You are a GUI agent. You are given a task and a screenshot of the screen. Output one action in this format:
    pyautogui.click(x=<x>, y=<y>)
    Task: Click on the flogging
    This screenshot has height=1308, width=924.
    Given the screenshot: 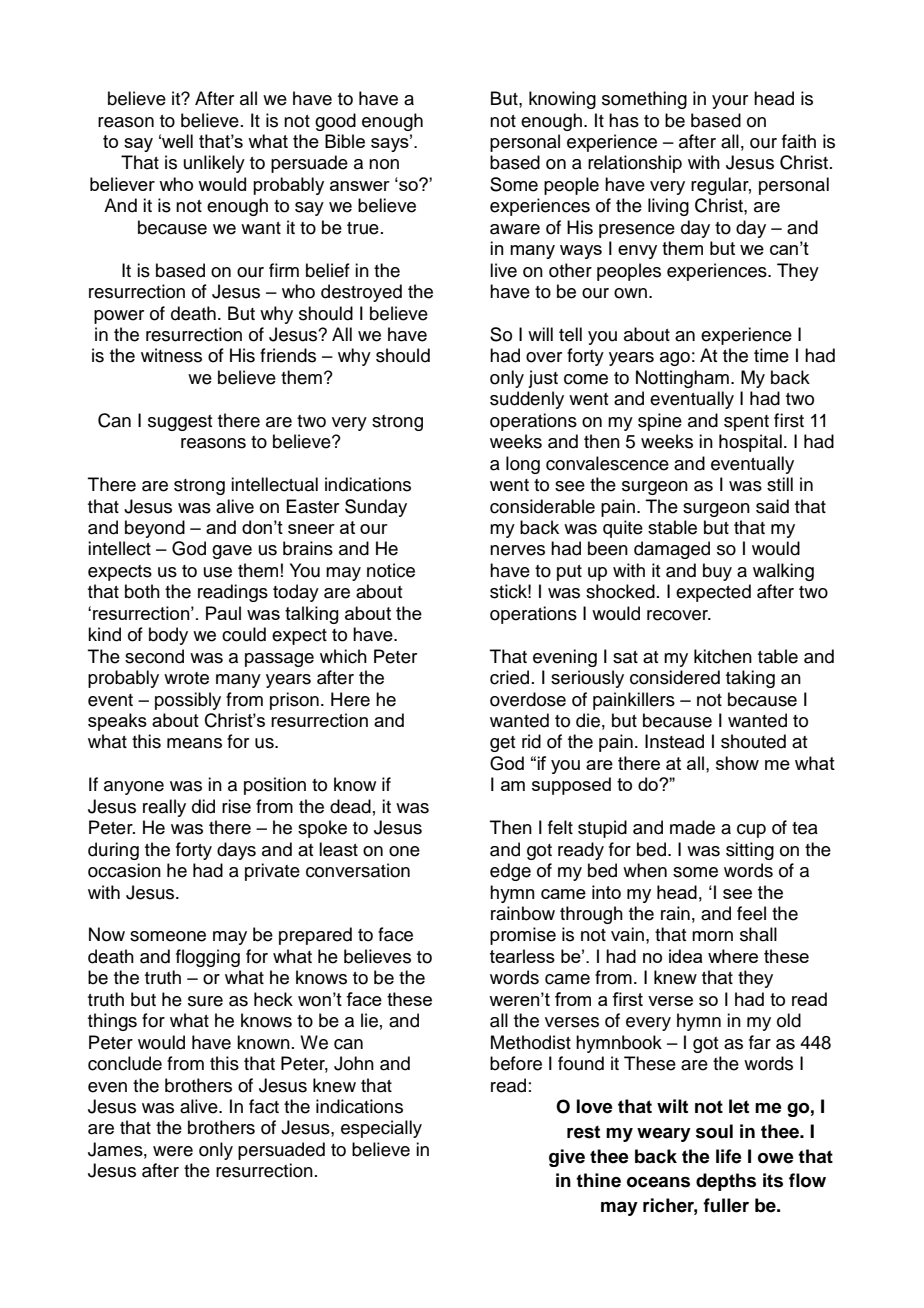 What is the action you would take?
    pyautogui.click(x=208, y=958)
